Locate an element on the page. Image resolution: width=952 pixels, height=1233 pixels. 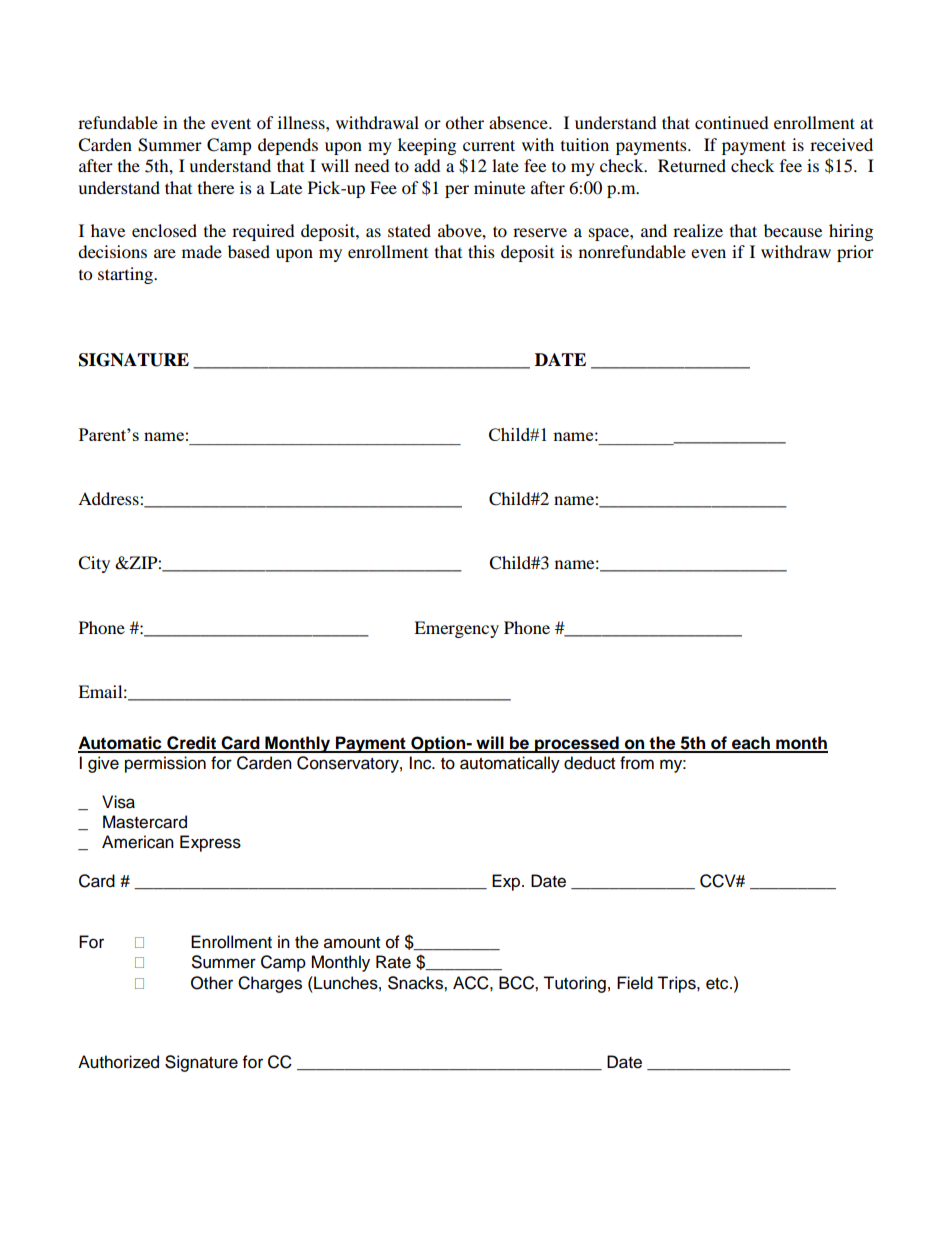
current is located at coordinates (489, 145).
